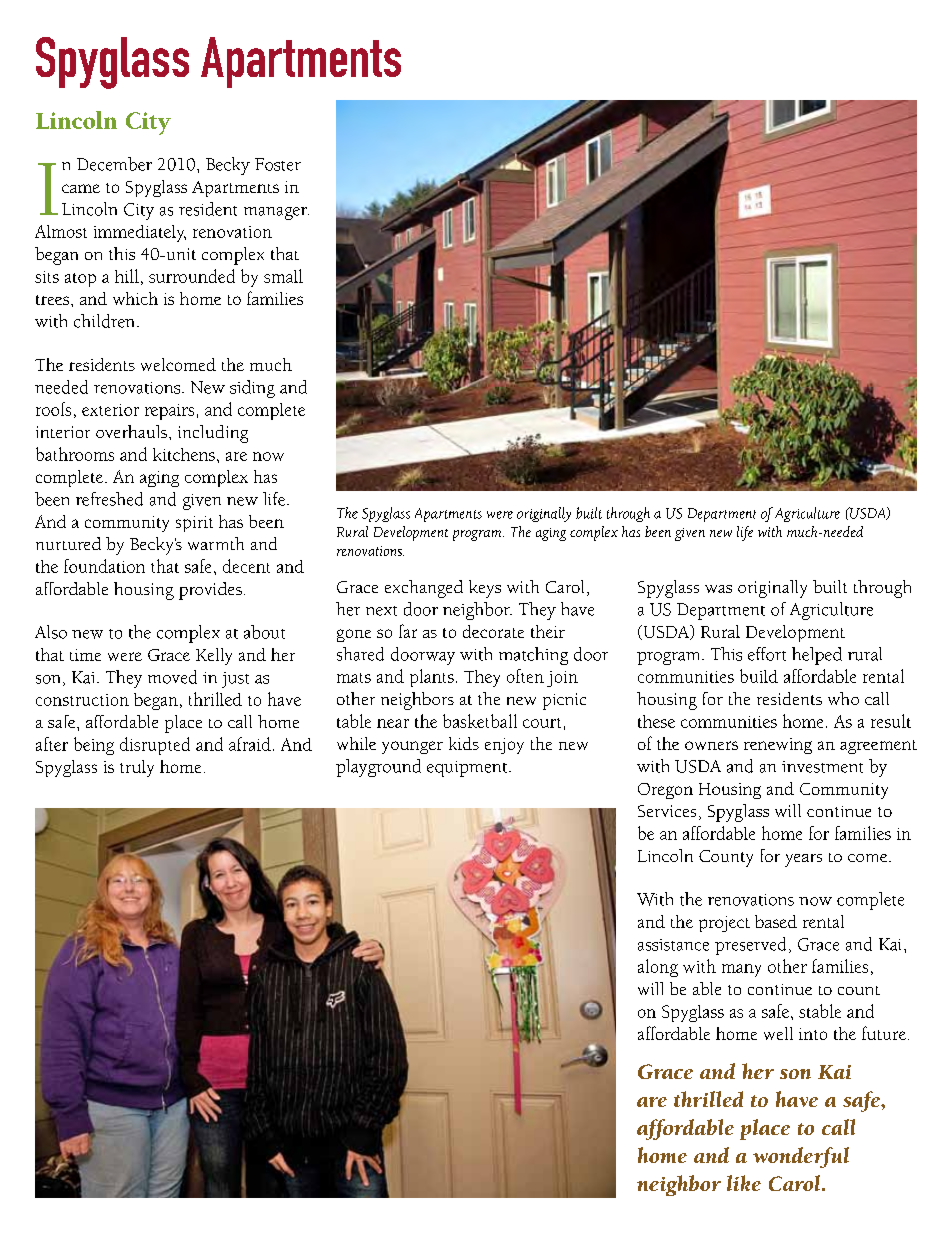  Describe the element at coordinates (278, 164) in the screenshot. I see `Foster` at that location.
